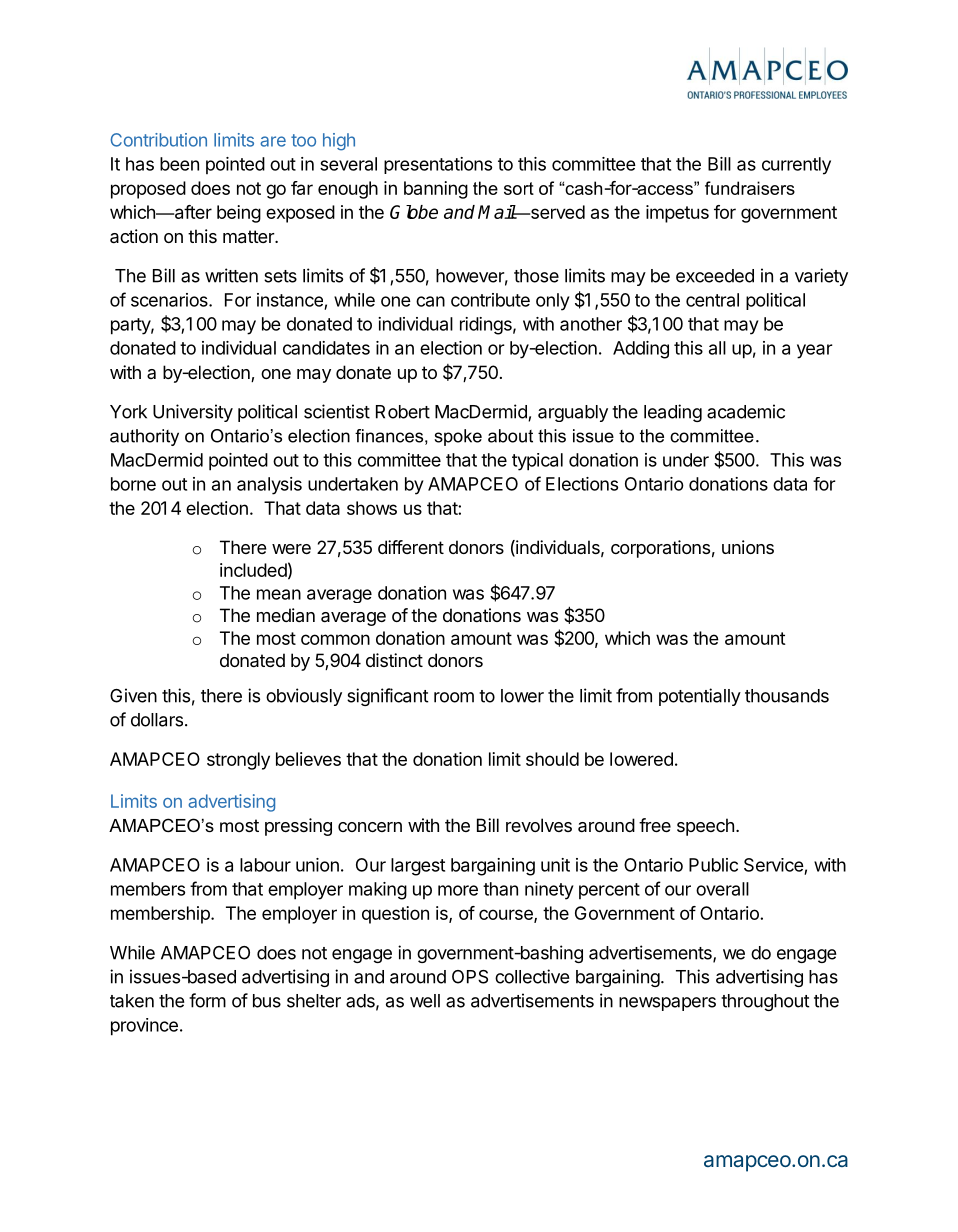 The width and height of the image is (958, 1232). I want to click on been, so click(179, 164).
